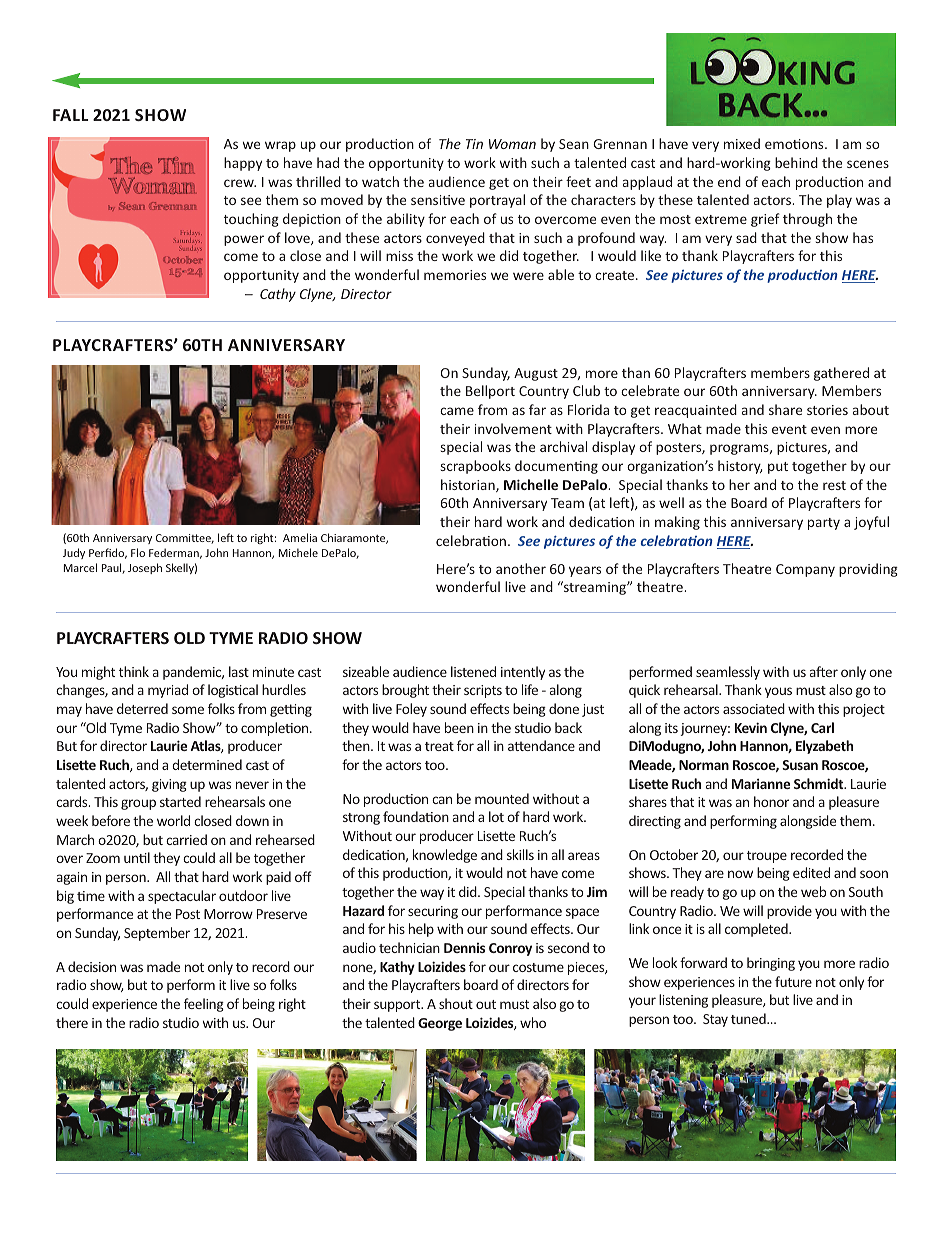 The image size is (952, 1233). Describe the element at coordinates (795, 144) in the page. I see `emotions` at that location.
